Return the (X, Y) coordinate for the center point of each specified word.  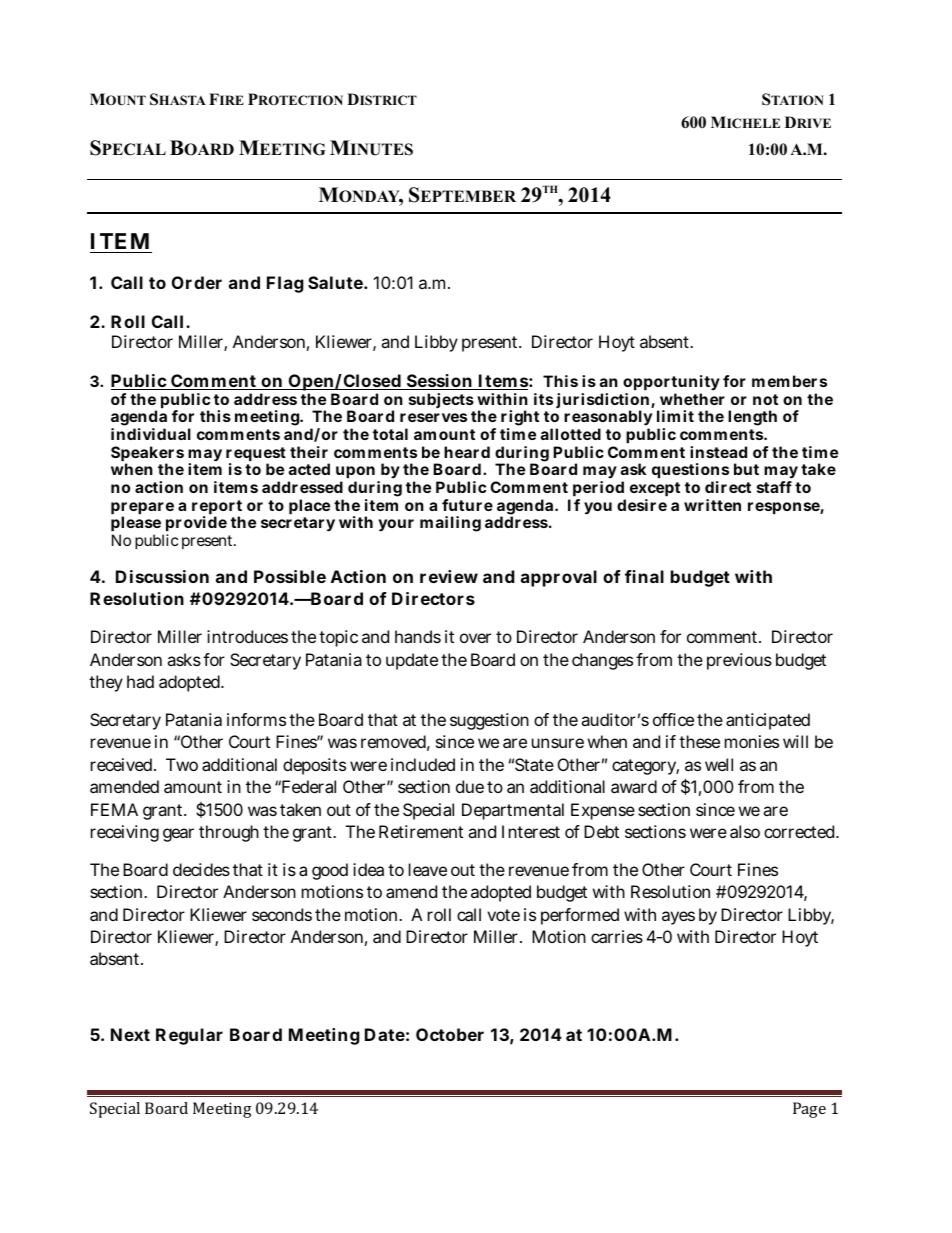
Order (197, 282)
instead (718, 452)
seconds (282, 914)
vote (503, 915)
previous (739, 661)
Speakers (147, 455)
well (719, 764)
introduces (247, 636)
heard (467, 452)
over (475, 638)
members (789, 381)
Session (440, 382)
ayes (678, 918)
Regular (189, 1036)
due (470, 786)
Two (182, 764)
